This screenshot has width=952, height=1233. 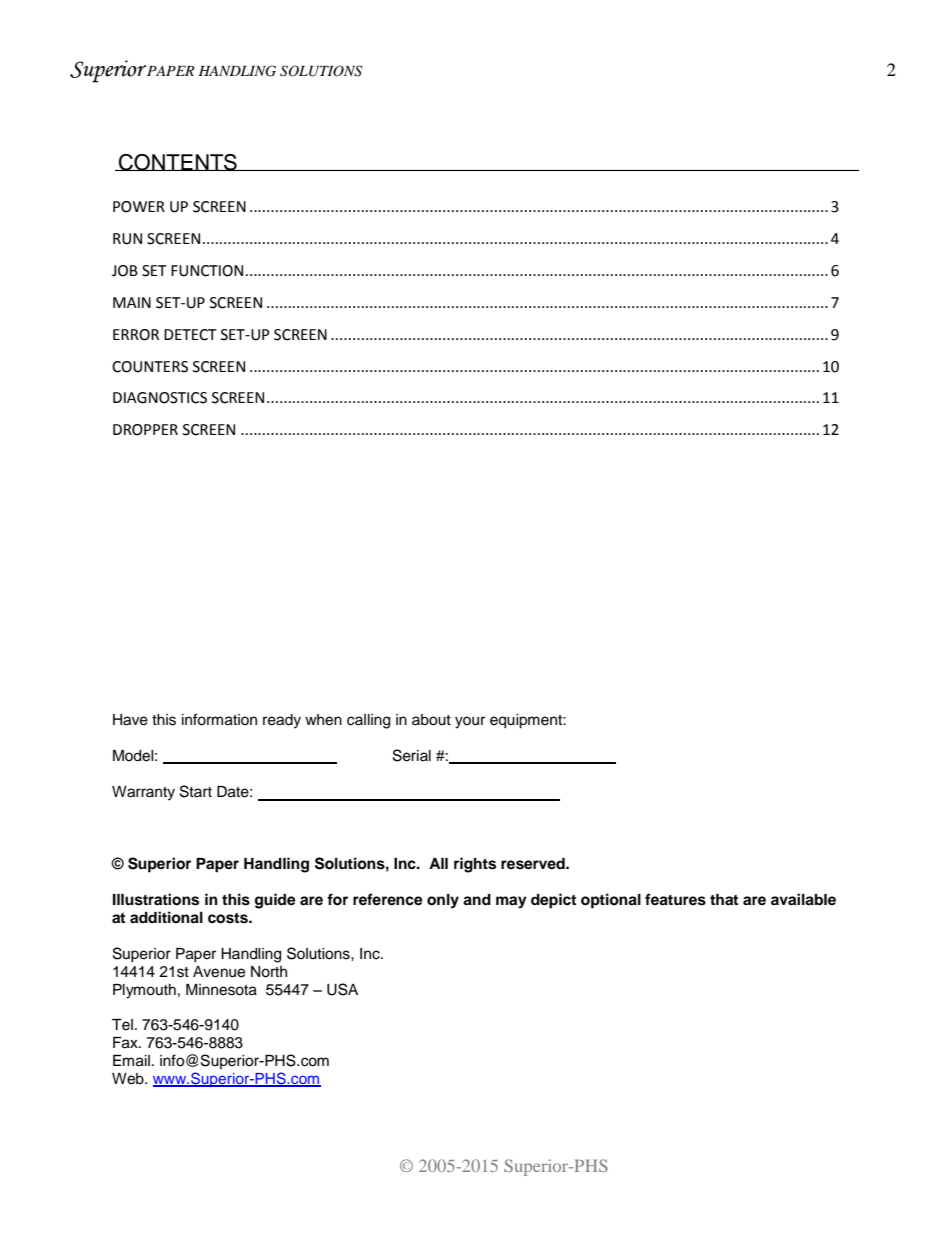 I want to click on USA, so click(x=342, y=989).
